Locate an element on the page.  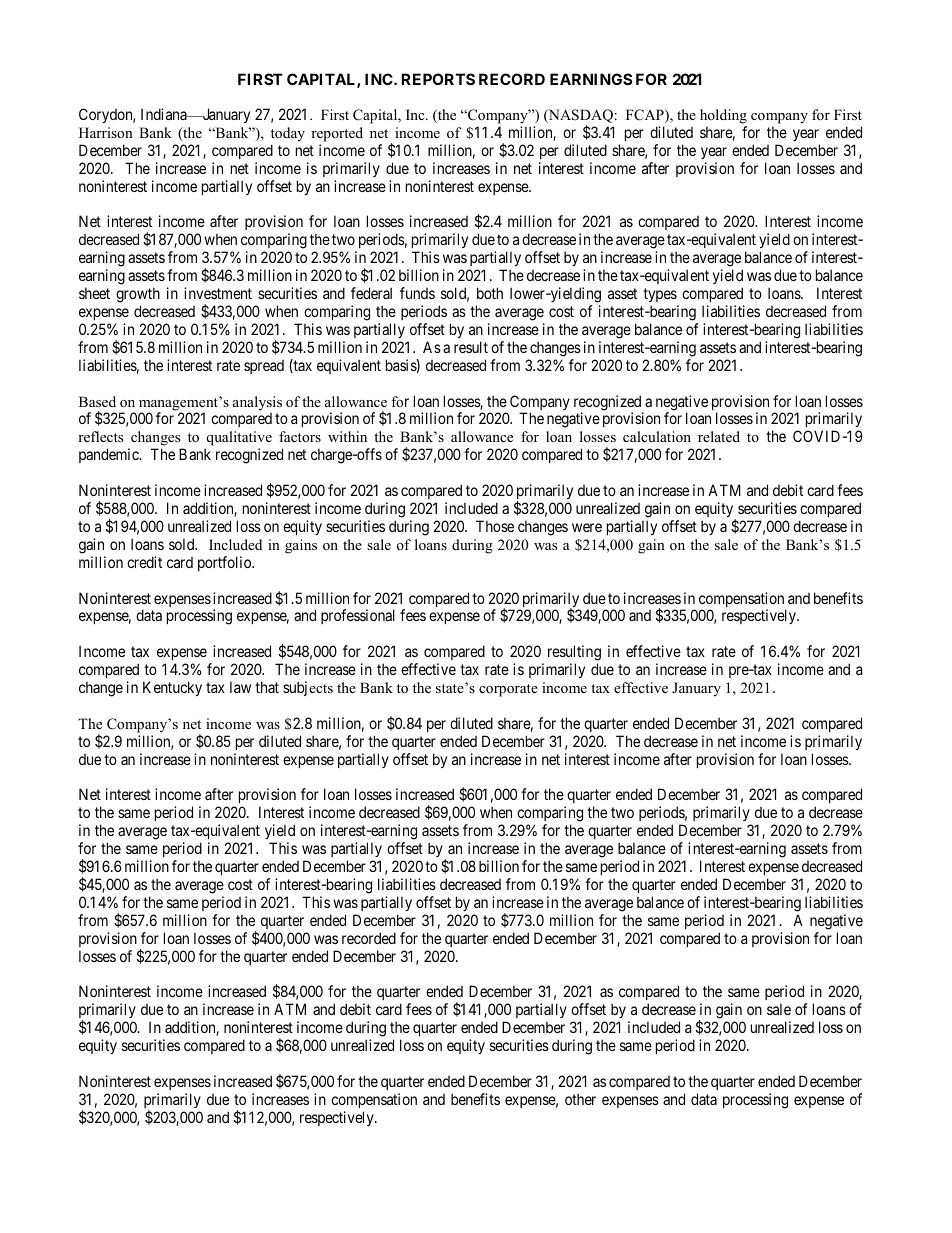
Harrison is located at coordinates (106, 132).
